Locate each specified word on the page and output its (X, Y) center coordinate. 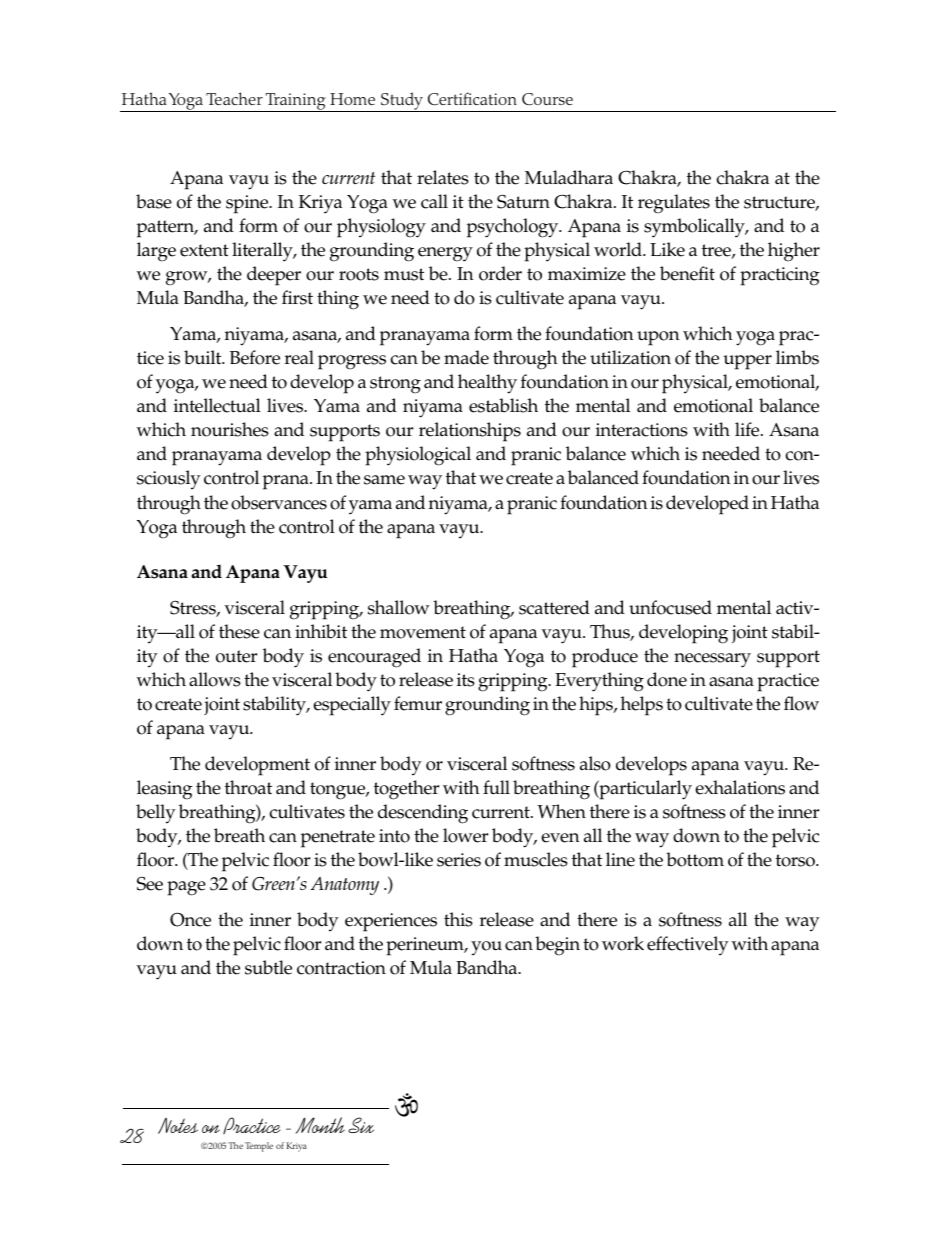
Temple (259, 1147)
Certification (472, 99)
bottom (695, 859)
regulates (674, 204)
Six (361, 1125)
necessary (712, 660)
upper (747, 362)
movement (423, 632)
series (459, 860)
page (186, 888)
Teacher (234, 98)
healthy (487, 384)
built (204, 357)
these (239, 631)
